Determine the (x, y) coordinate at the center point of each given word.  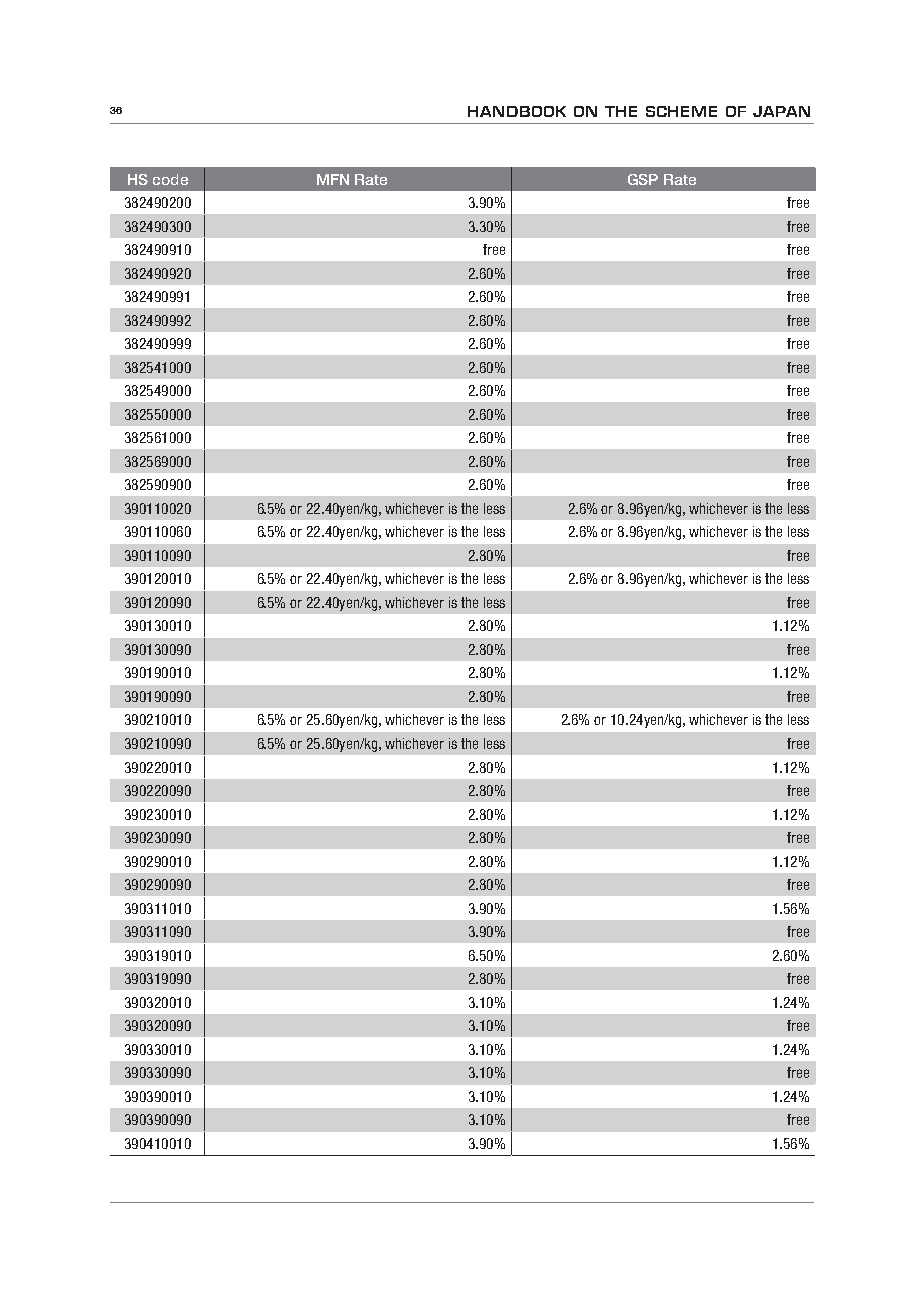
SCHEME (681, 111)
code (170, 179)
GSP (643, 179)
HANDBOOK (517, 111)
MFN (333, 179)
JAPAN (781, 111)
